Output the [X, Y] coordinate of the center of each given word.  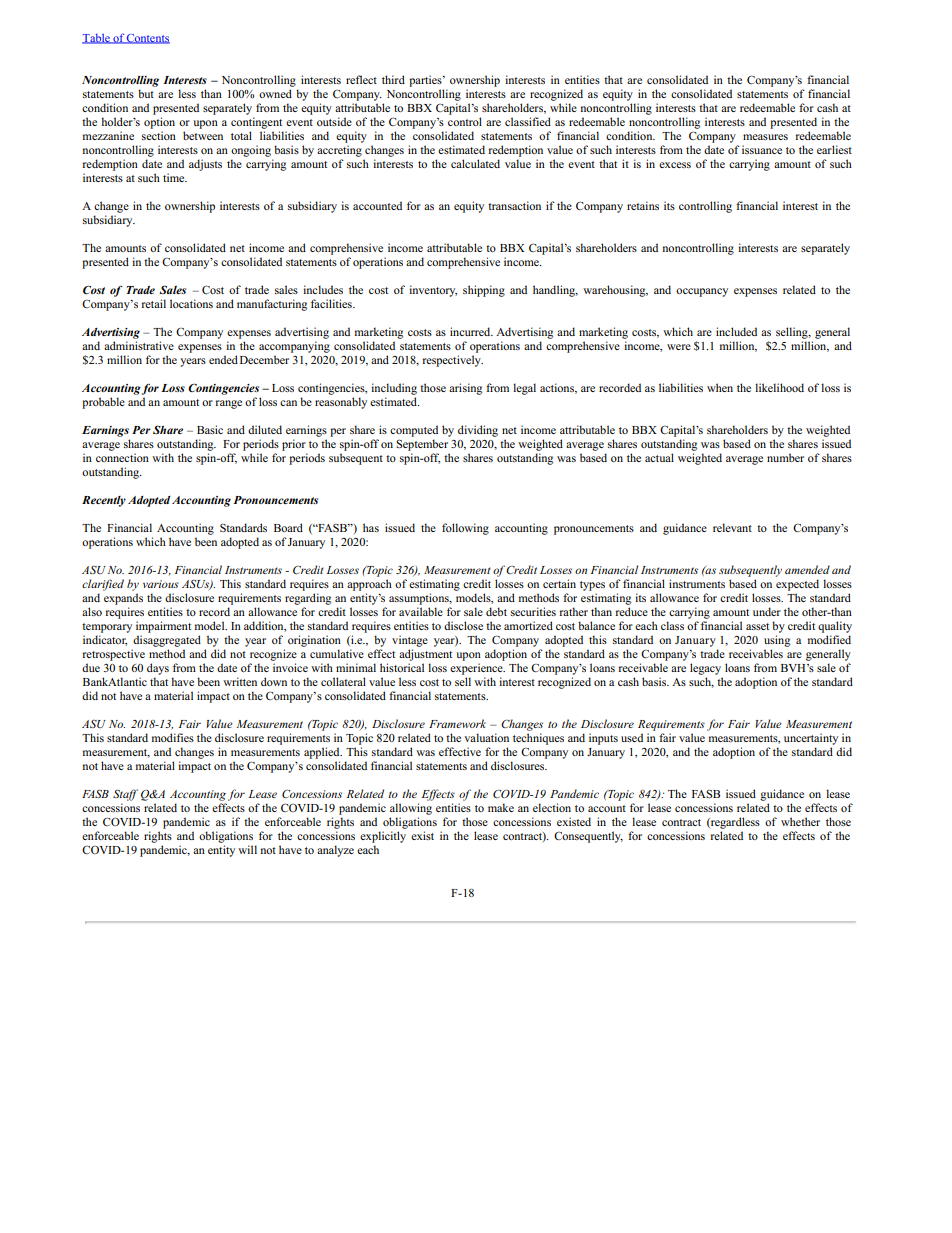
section [159, 135]
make [501, 807]
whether [800, 821]
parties [426, 81]
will [247, 849]
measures [765, 137]
